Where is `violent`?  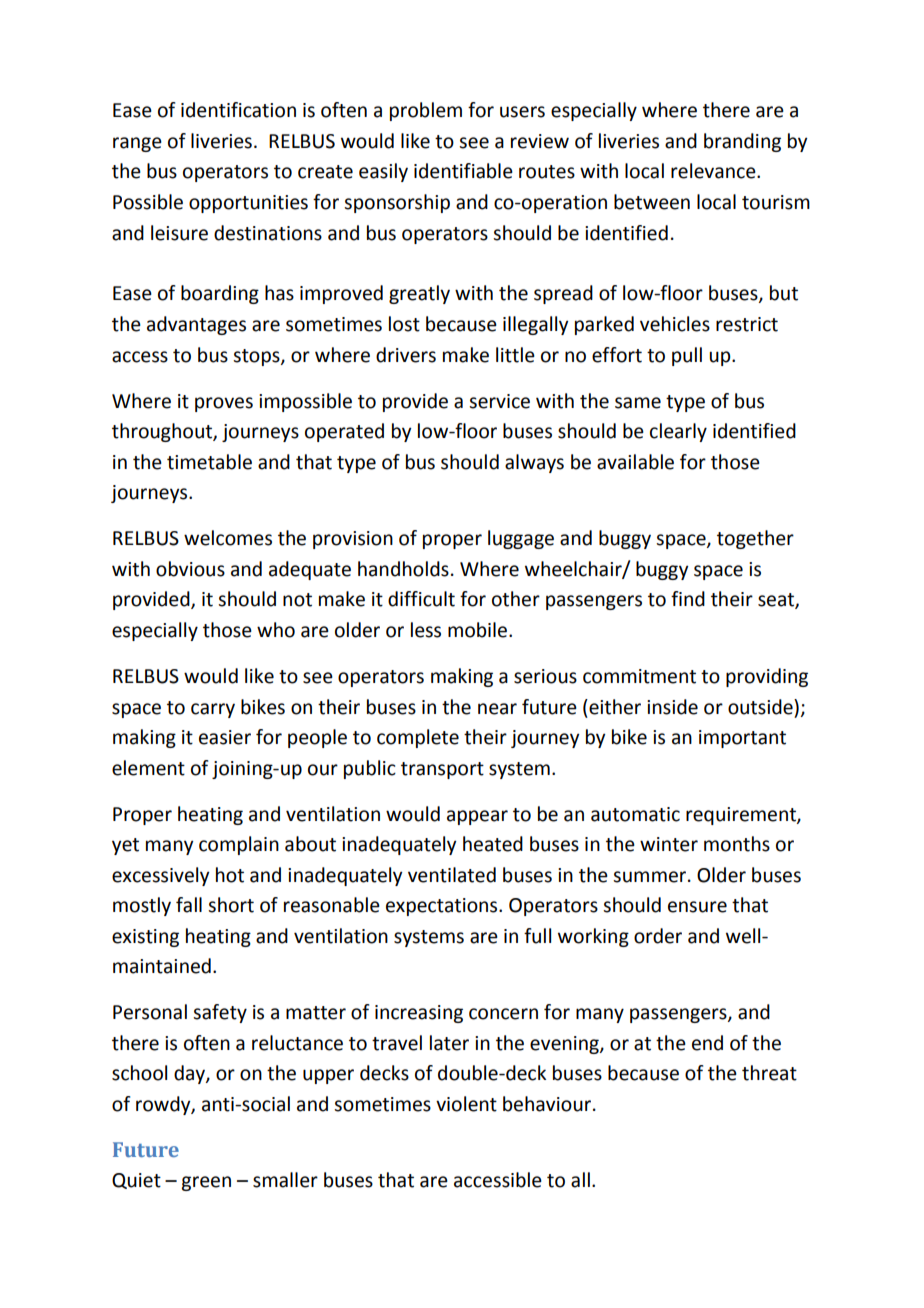 violent is located at coordinates (466, 1104).
